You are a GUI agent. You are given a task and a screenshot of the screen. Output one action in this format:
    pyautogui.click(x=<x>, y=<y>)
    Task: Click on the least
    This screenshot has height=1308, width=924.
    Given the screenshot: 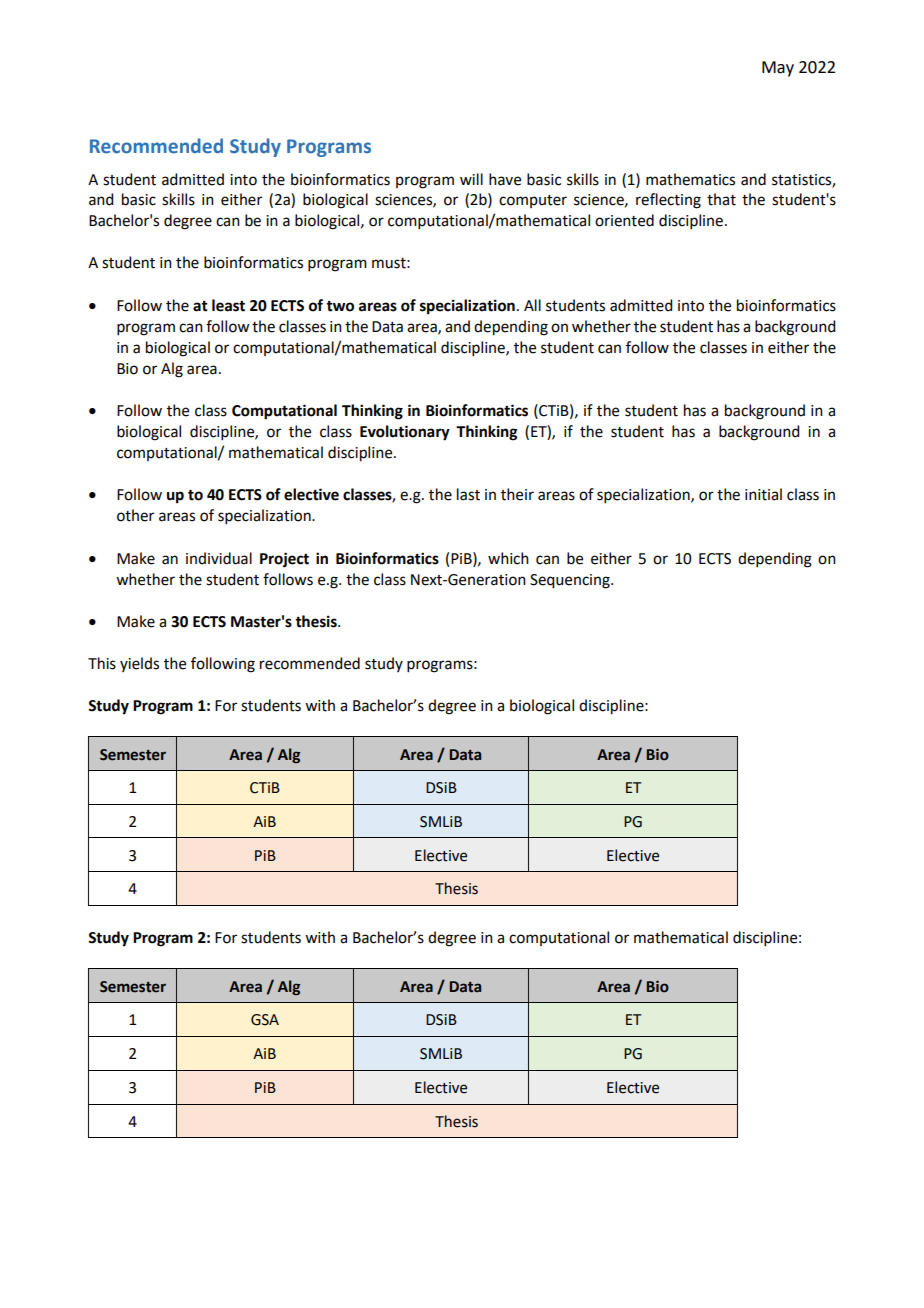 What is the action you would take?
    pyautogui.click(x=228, y=305)
